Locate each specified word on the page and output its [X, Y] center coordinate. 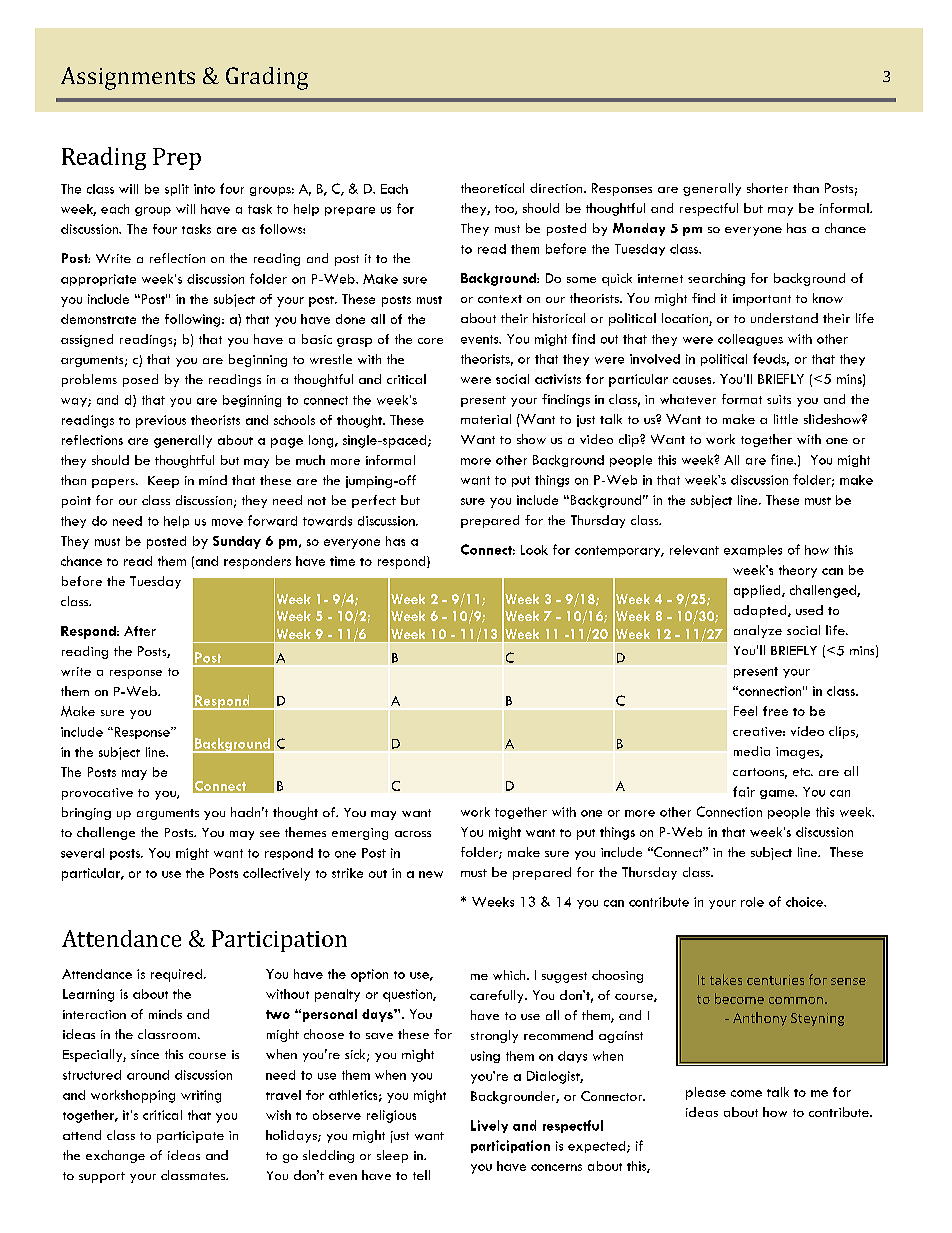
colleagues [750, 340]
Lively [489, 1126]
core [430, 341]
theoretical [492, 188]
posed [140, 380]
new [431, 874]
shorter [767, 188]
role [752, 902]
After [140, 631]
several [82, 853]
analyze [758, 631]
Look [534, 550]
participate [190, 1137]
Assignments [128, 78]
